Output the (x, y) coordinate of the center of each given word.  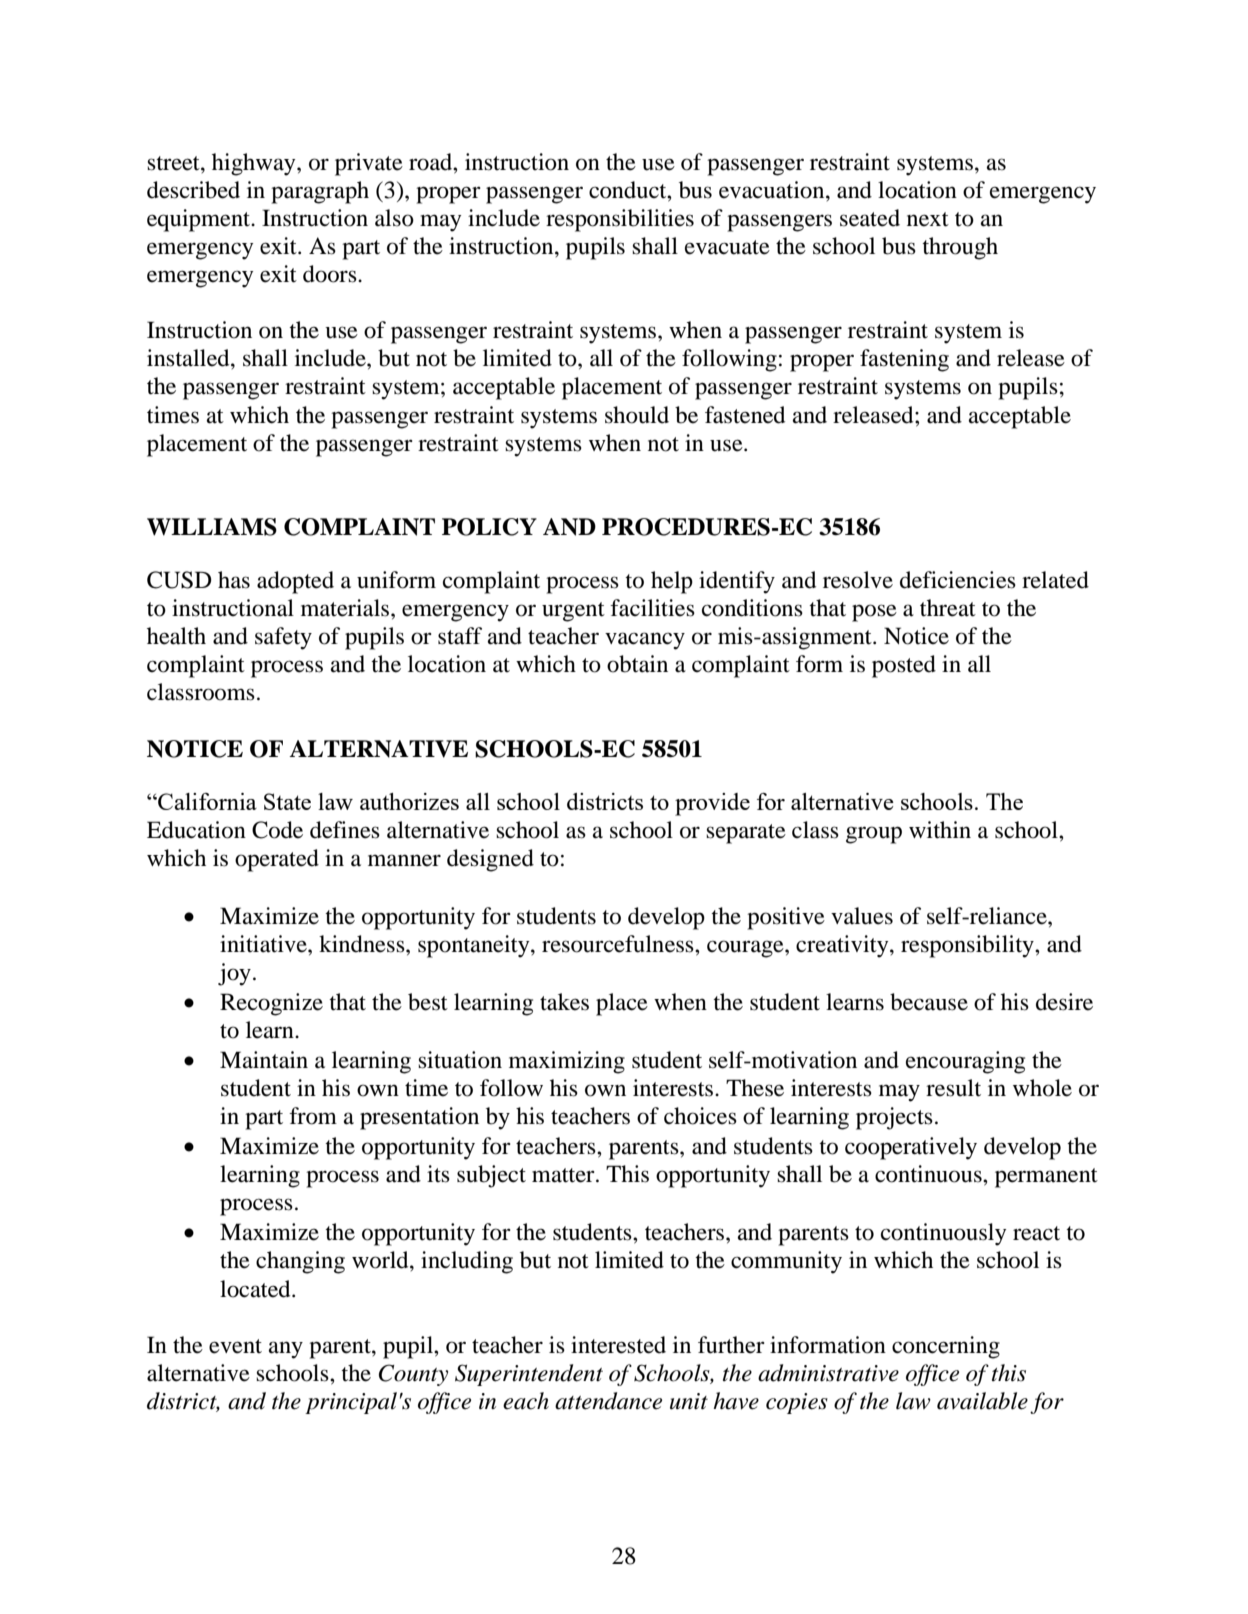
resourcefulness (619, 944)
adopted (295, 582)
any (286, 1350)
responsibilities (620, 220)
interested (618, 1345)
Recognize (271, 1004)
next (928, 219)
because (929, 1002)
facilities (652, 608)
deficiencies (958, 580)
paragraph (320, 192)
